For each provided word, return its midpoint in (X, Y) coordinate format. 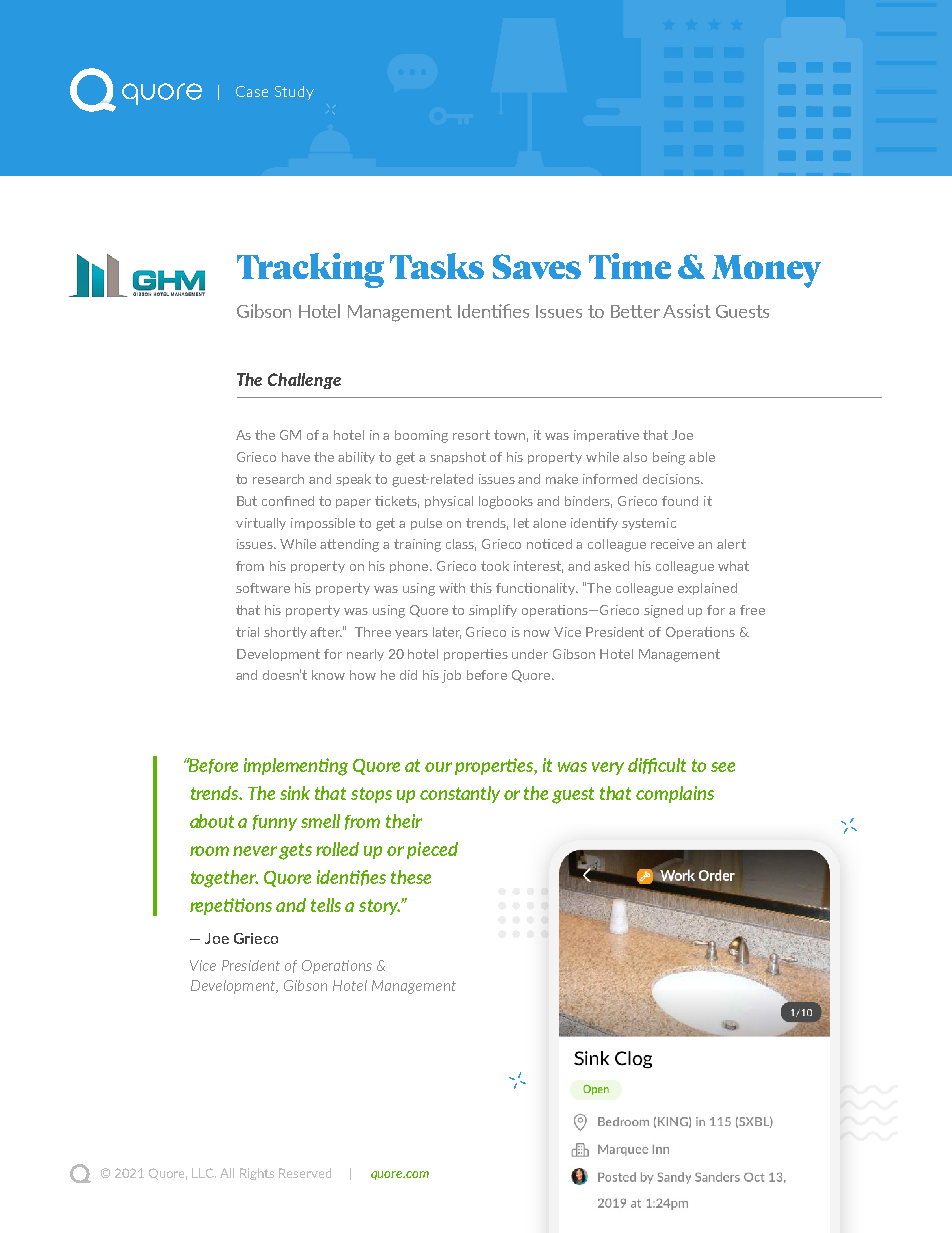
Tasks (437, 266)
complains (675, 794)
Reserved (305, 1173)
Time (630, 266)
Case (252, 91)
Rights (257, 1174)
